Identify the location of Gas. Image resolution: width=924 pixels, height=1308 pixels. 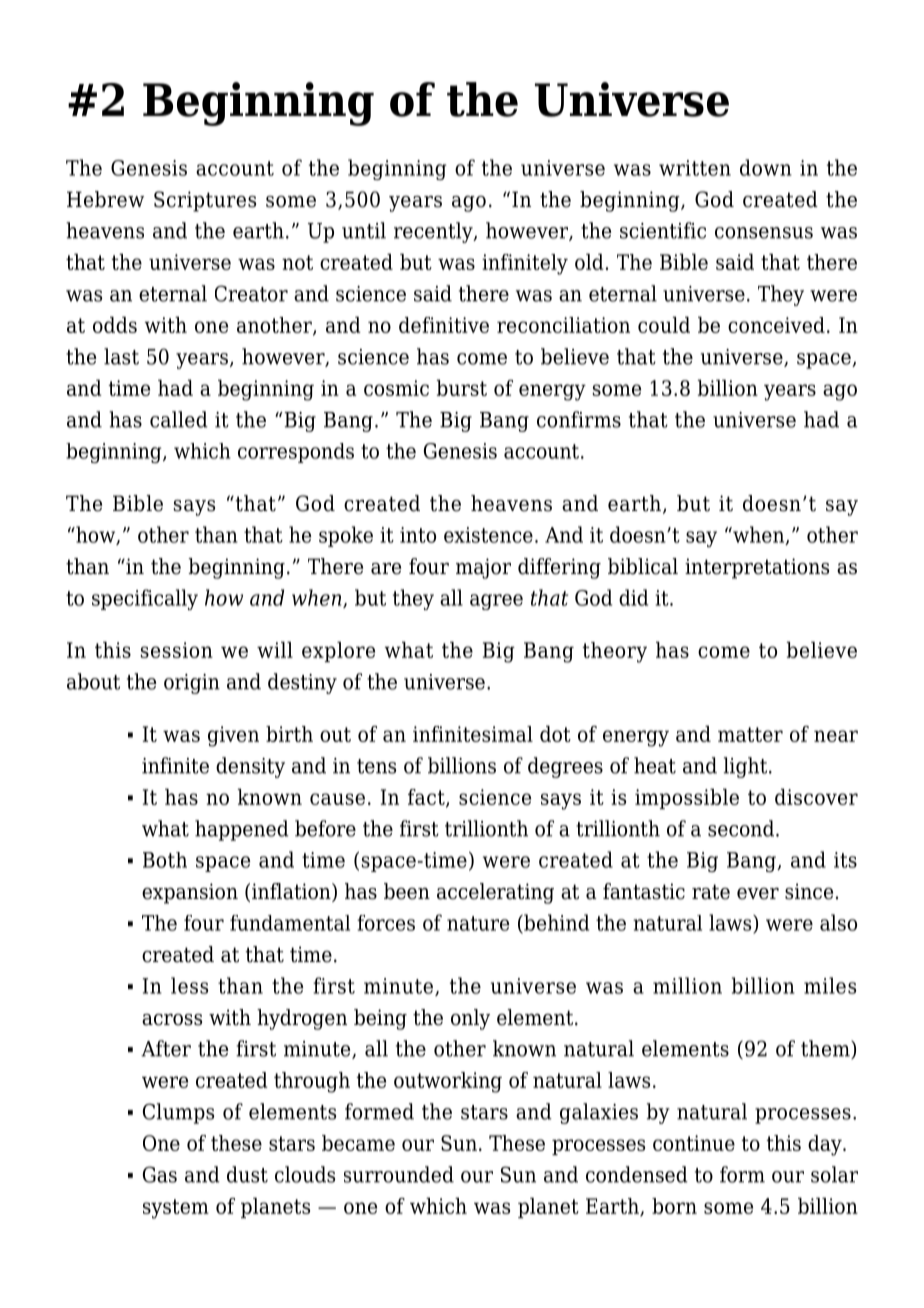
(160, 1174).
